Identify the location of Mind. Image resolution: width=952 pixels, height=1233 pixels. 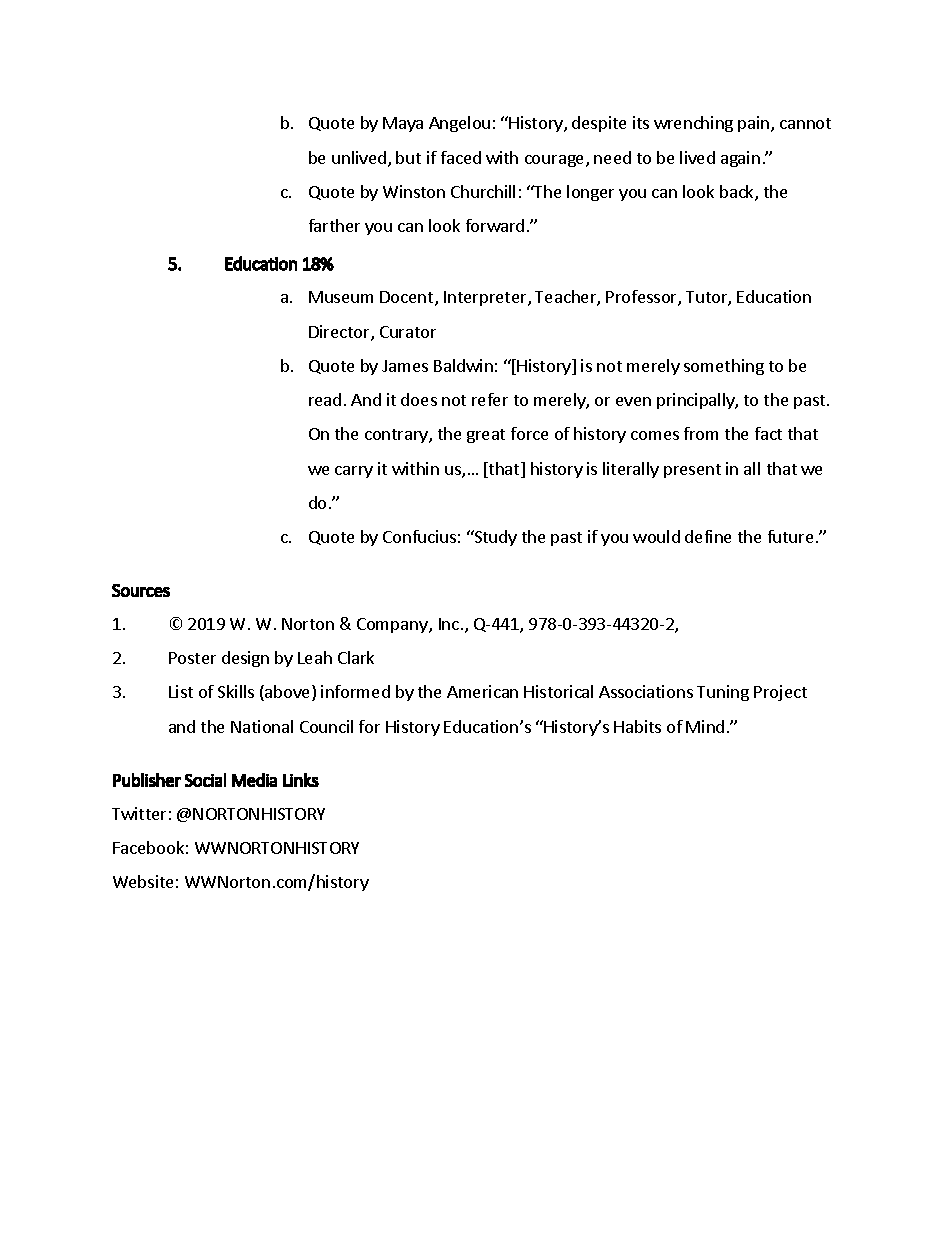
(705, 726).
